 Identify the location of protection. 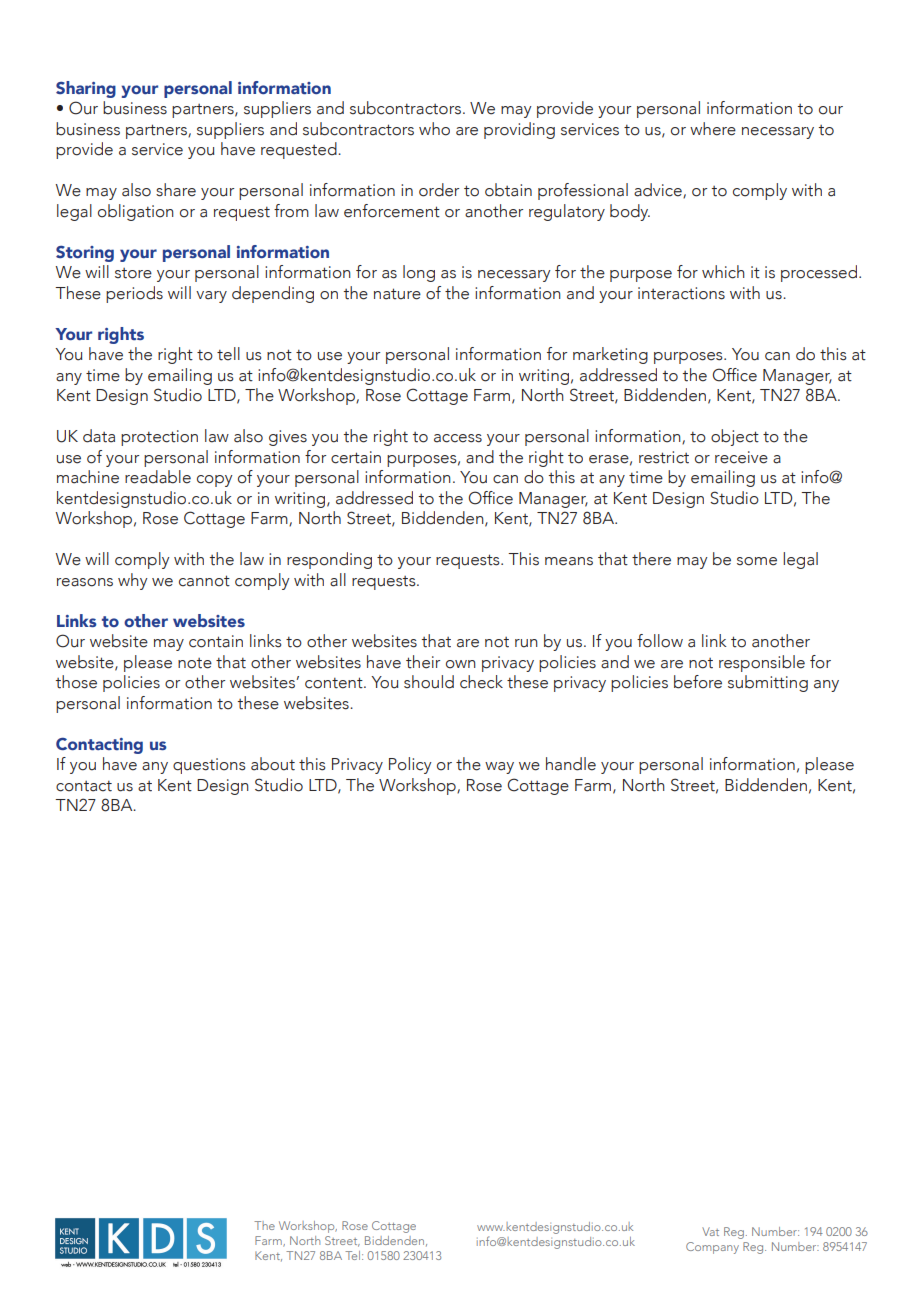
(159, 438).
